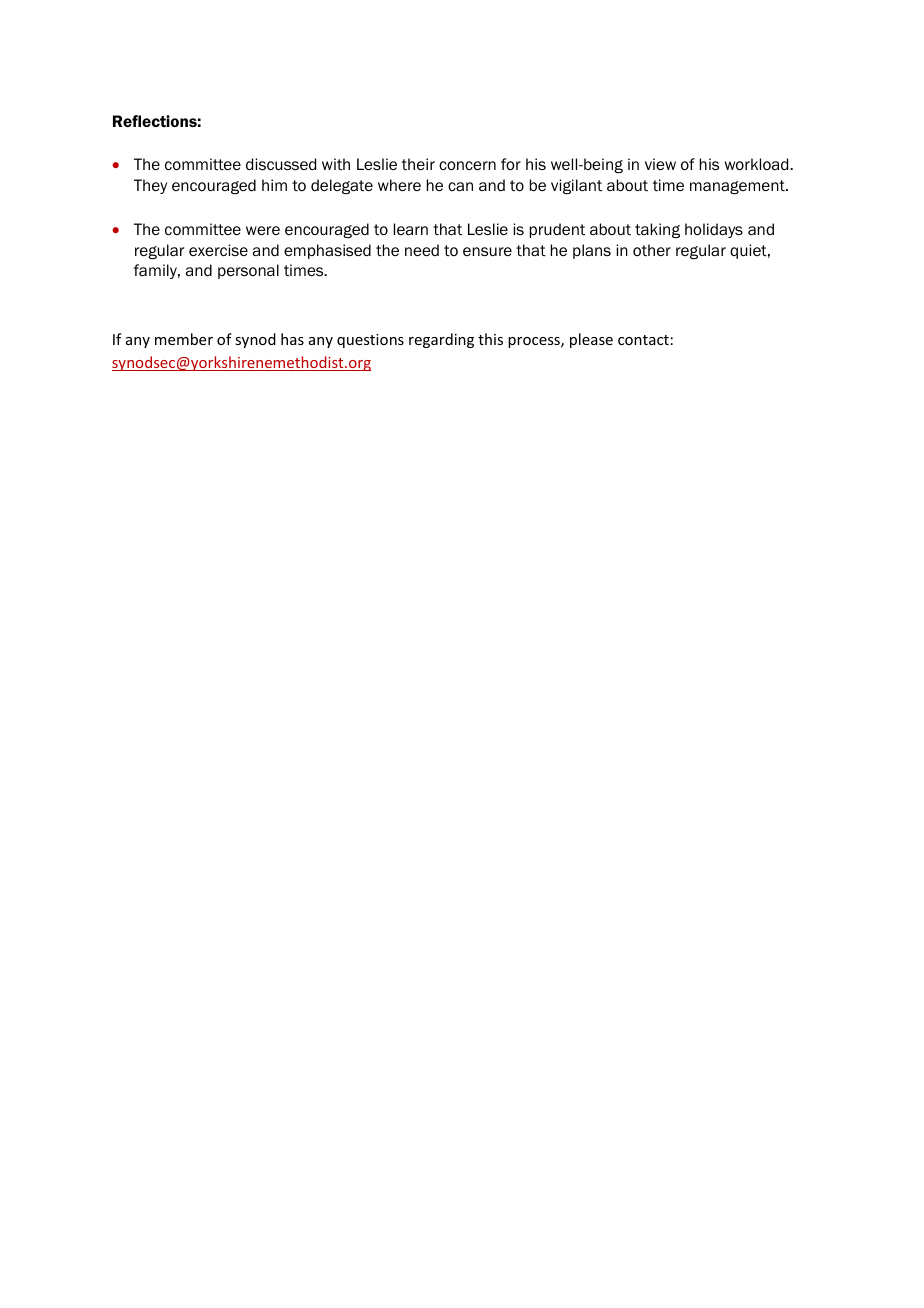  I want to click on concern, so click(467, 166).
